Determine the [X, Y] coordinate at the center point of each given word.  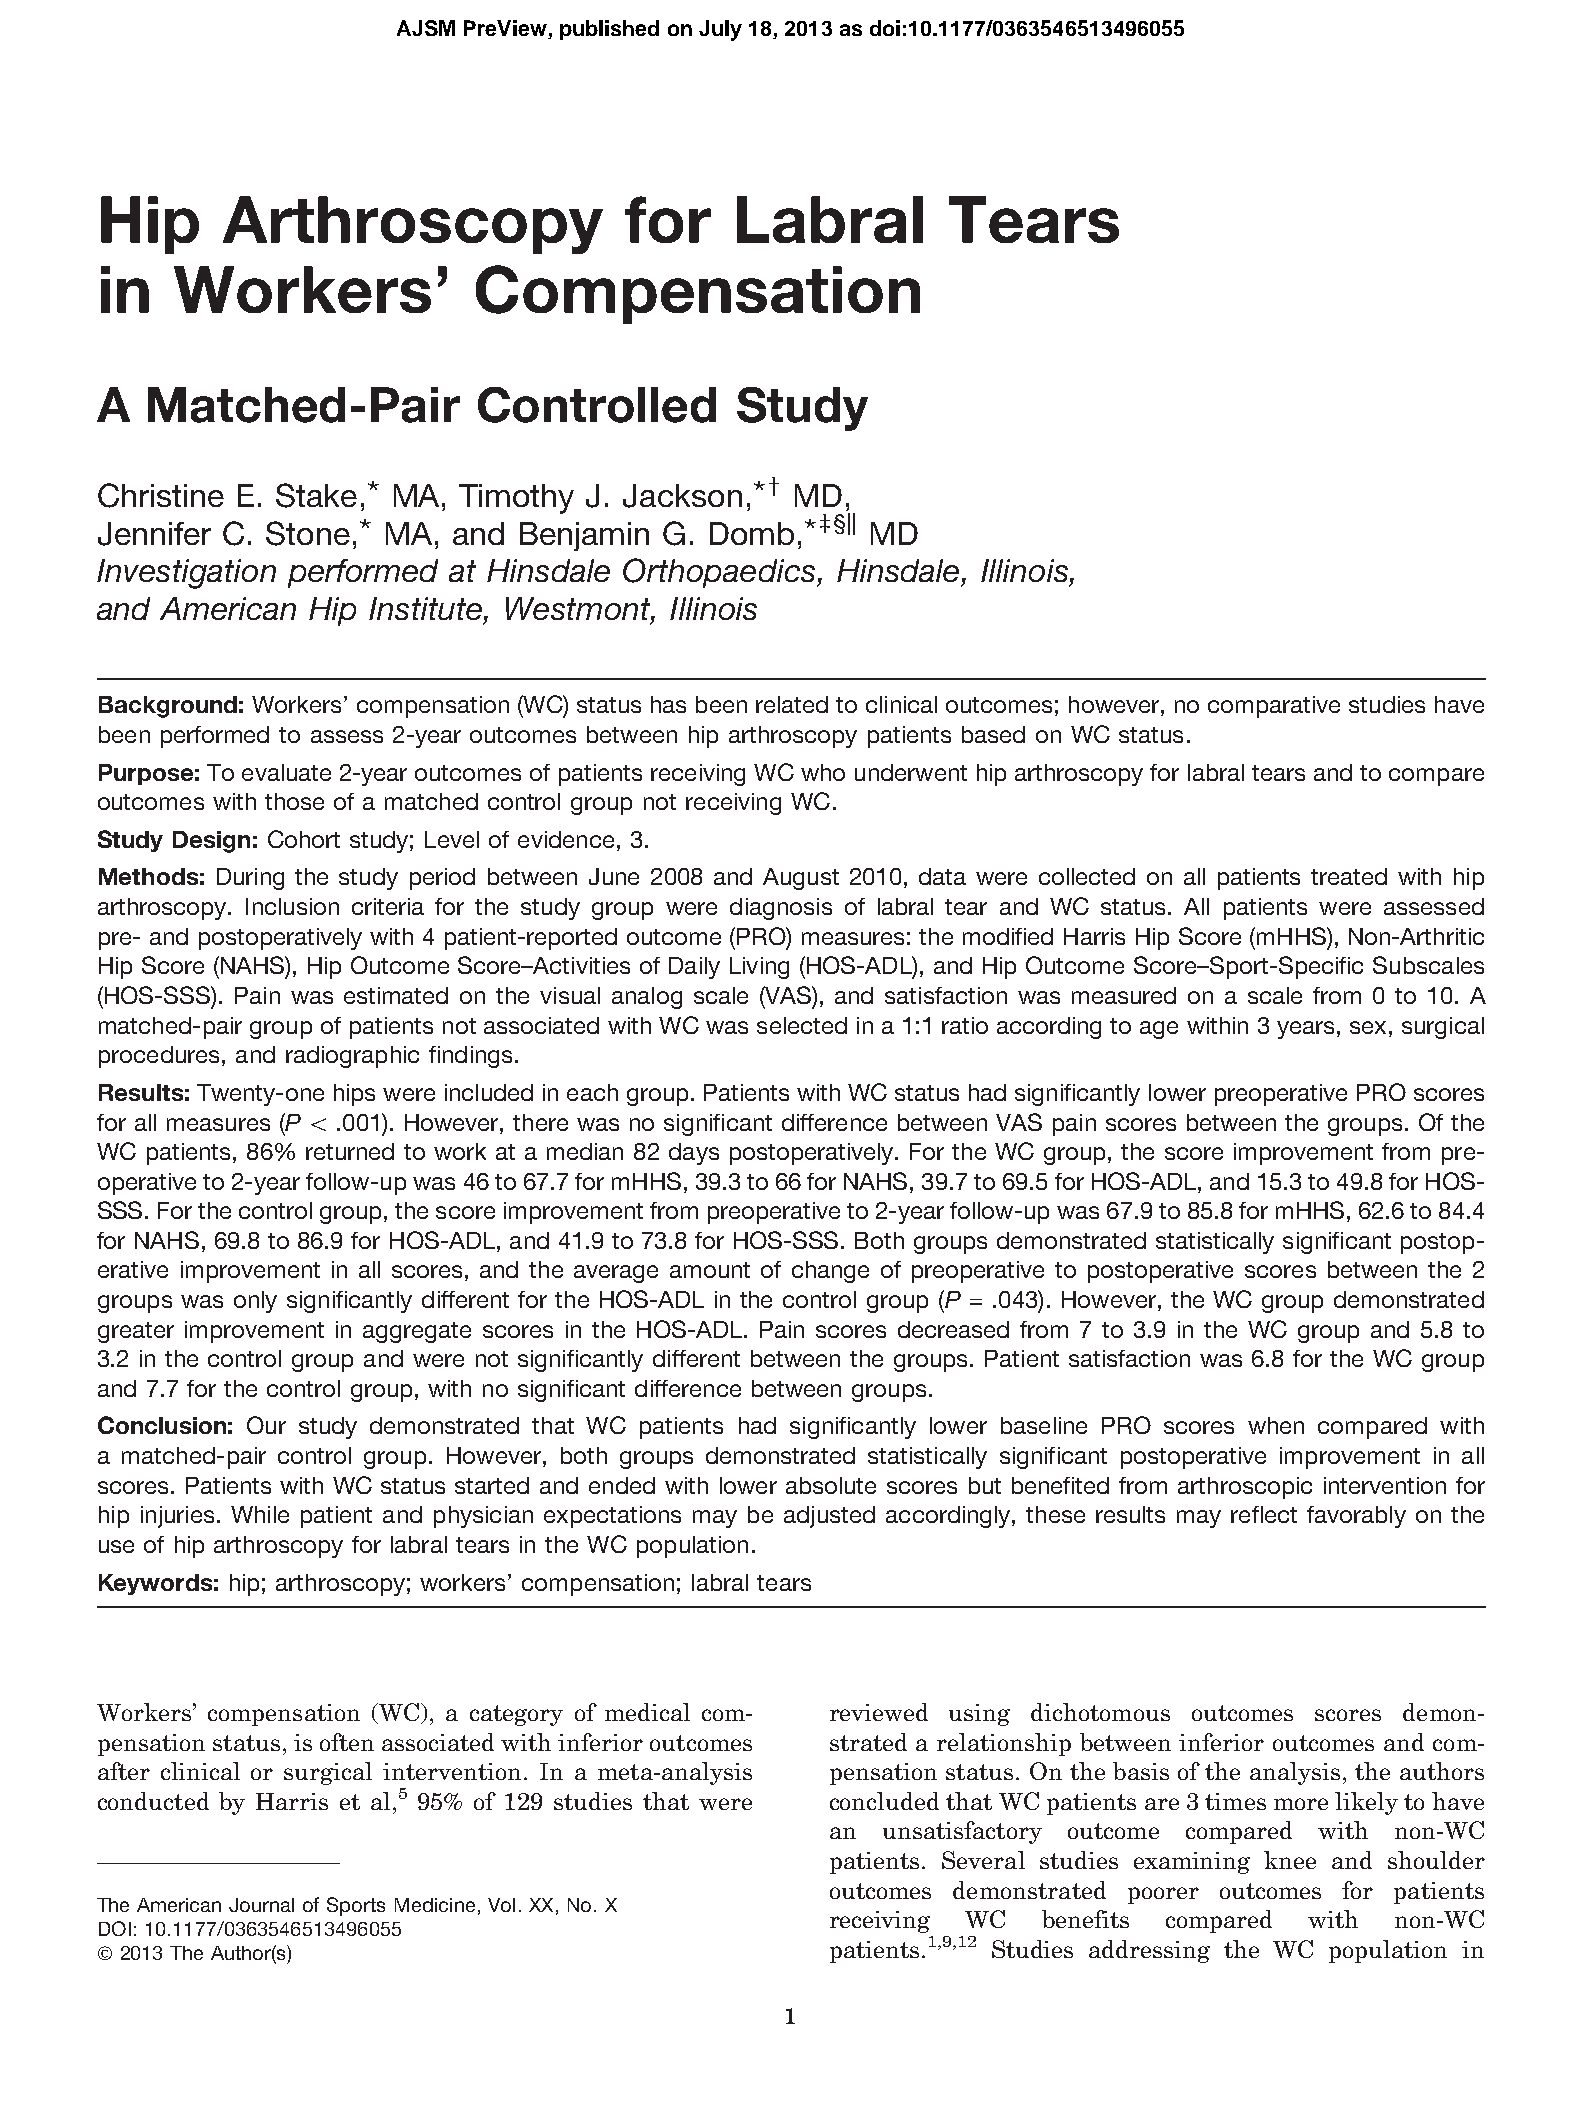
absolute [831, 1485]
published [609, 30]
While [260, 1514]
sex [1368, 1027]
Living [759, 968]
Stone [308, 533]
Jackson [682, 496]
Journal [261, 1905]
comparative [1274, 707]
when [1276, 1425]
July [720, 30]
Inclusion [292, 906]
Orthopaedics [720, 573]
